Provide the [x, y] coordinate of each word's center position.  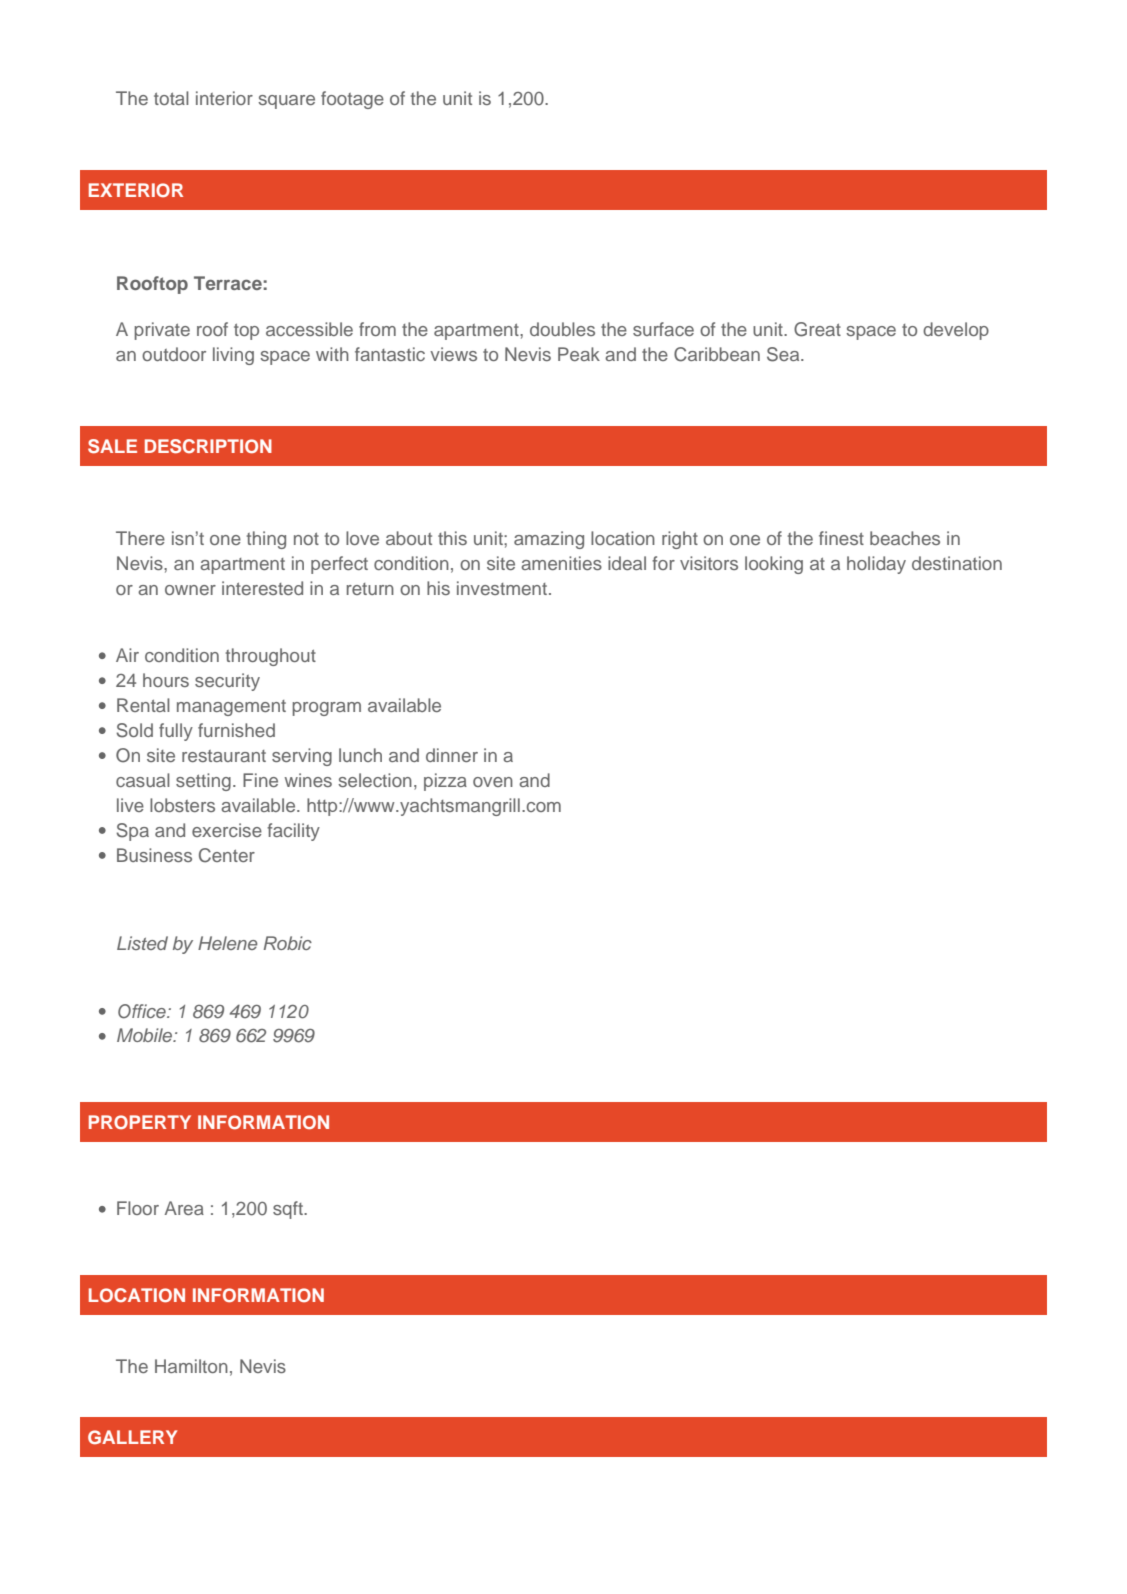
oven [493, 782]
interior [224, 98]
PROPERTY [140, 1122]
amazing [549, 540]
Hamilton [191, 1366]
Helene [227, 943]
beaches [905, 538]
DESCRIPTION [208, 446]
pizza [445, 782]
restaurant [224, 756]
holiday [876, 565]
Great [817, 329]
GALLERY [132, 1437]
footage [352, 100]
